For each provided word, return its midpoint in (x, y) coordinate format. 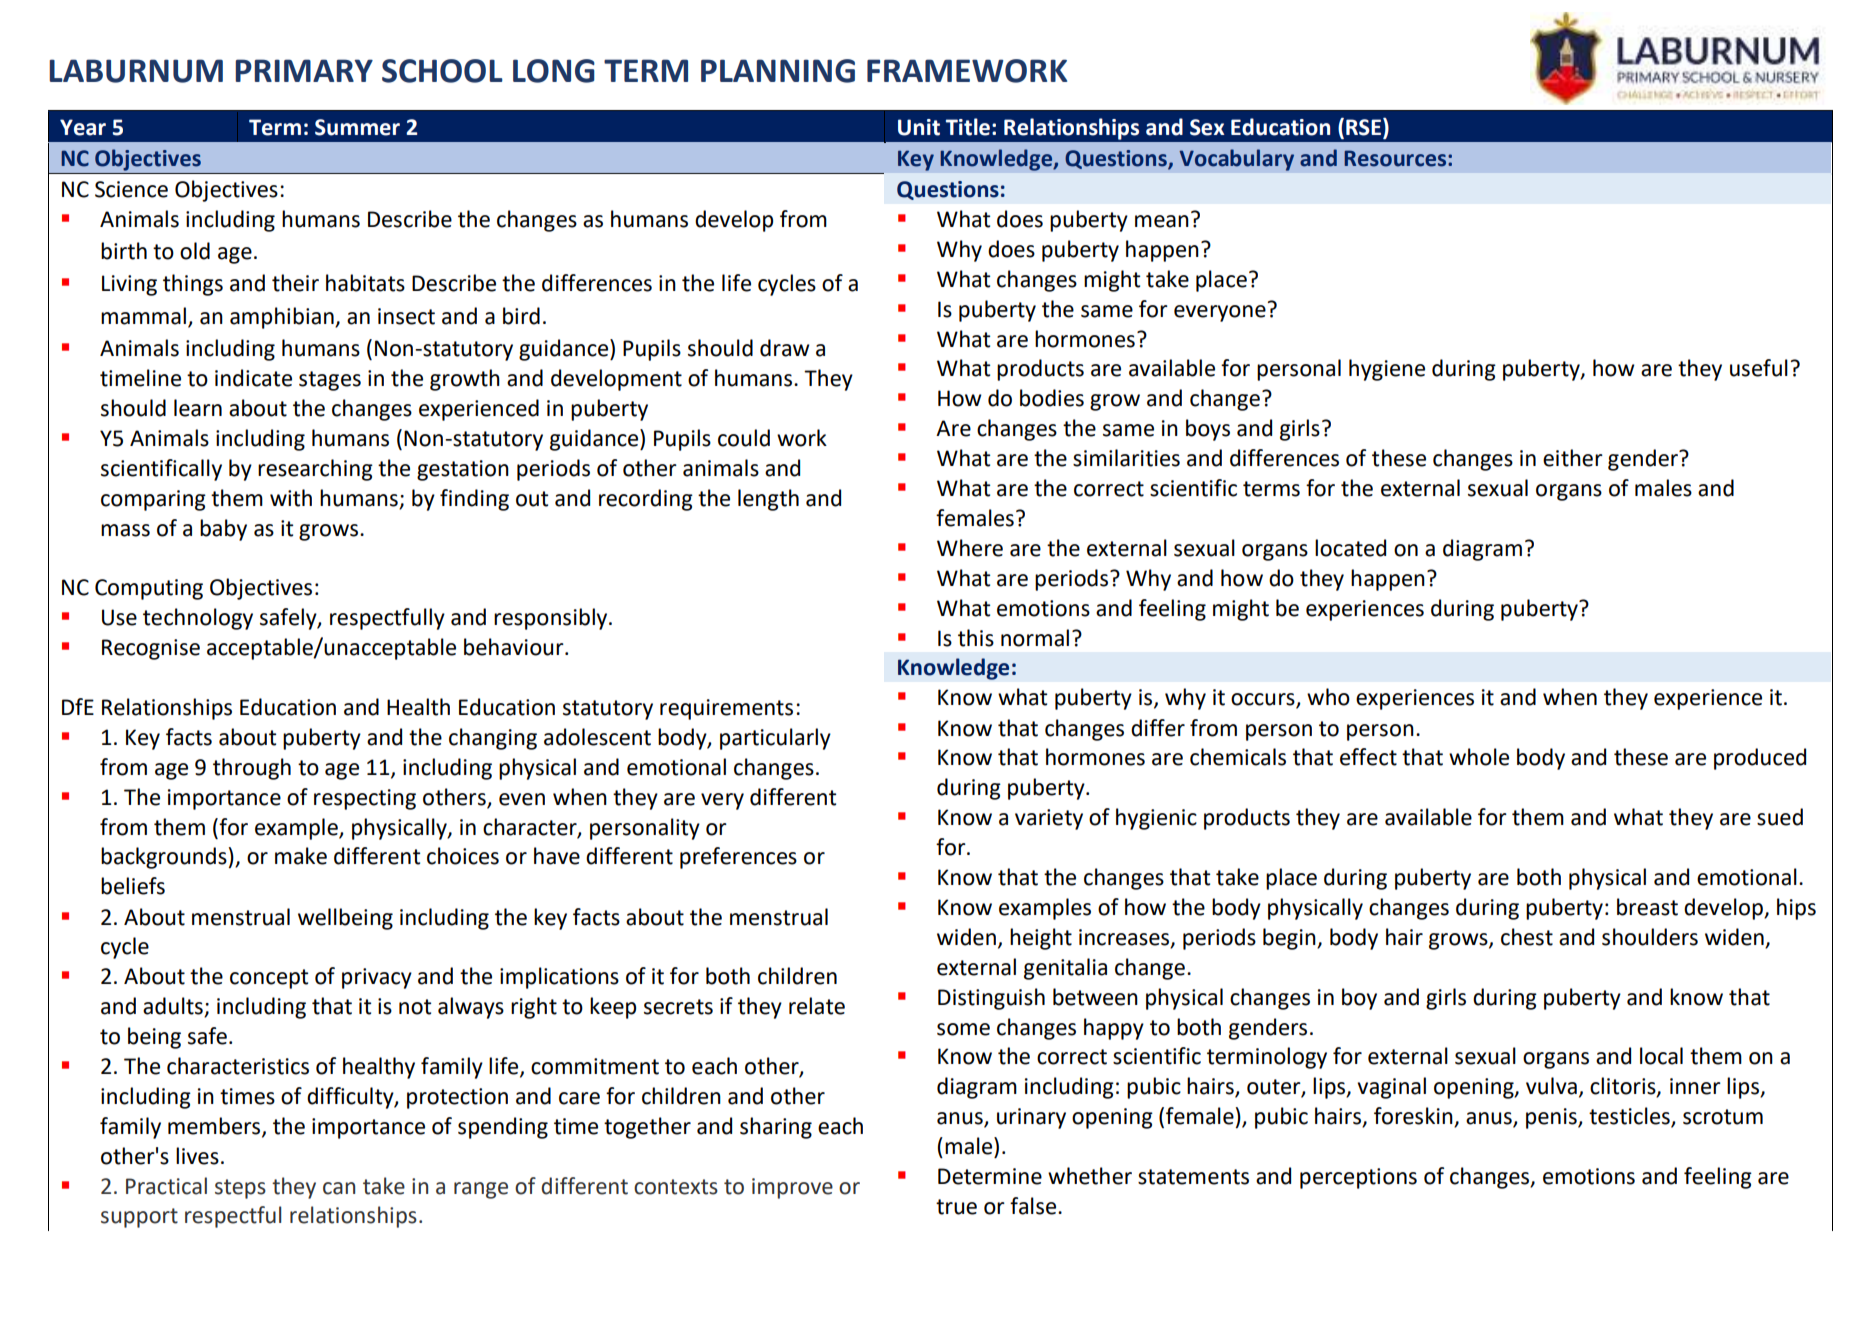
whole (1479, 757)
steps (240, 1189)
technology (198, 619)
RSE (1363, 127)
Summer (357, 127)
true (956, 1207)
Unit (919, 127)
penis (1552, 1118)
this (976, 638)
